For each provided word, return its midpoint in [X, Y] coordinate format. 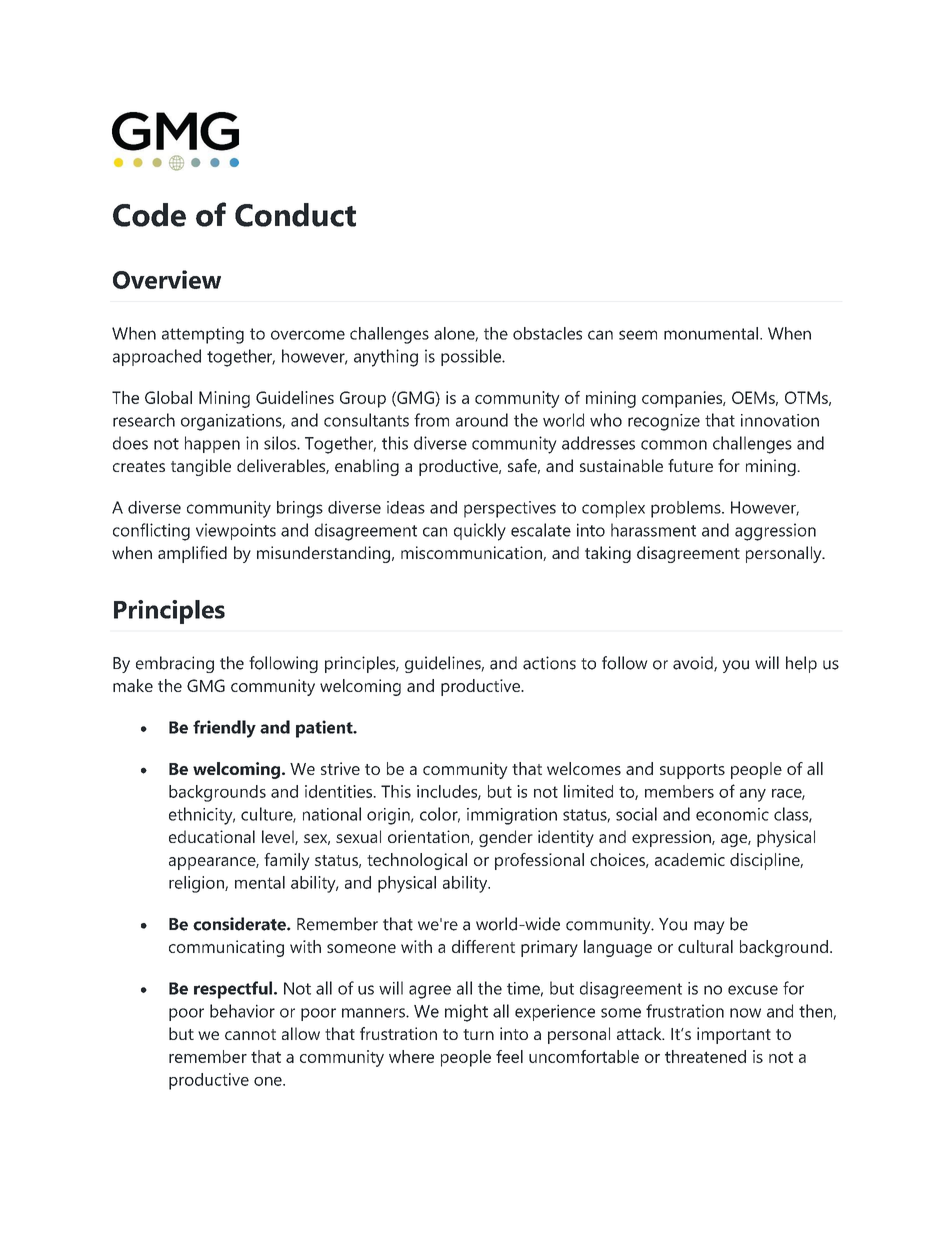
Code [149, 215]
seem [638, 335]
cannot [250, 1034]
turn [478, 1034]
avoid [694, 664]
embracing [175, 664]
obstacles [547, 333]
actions [549, 663]
